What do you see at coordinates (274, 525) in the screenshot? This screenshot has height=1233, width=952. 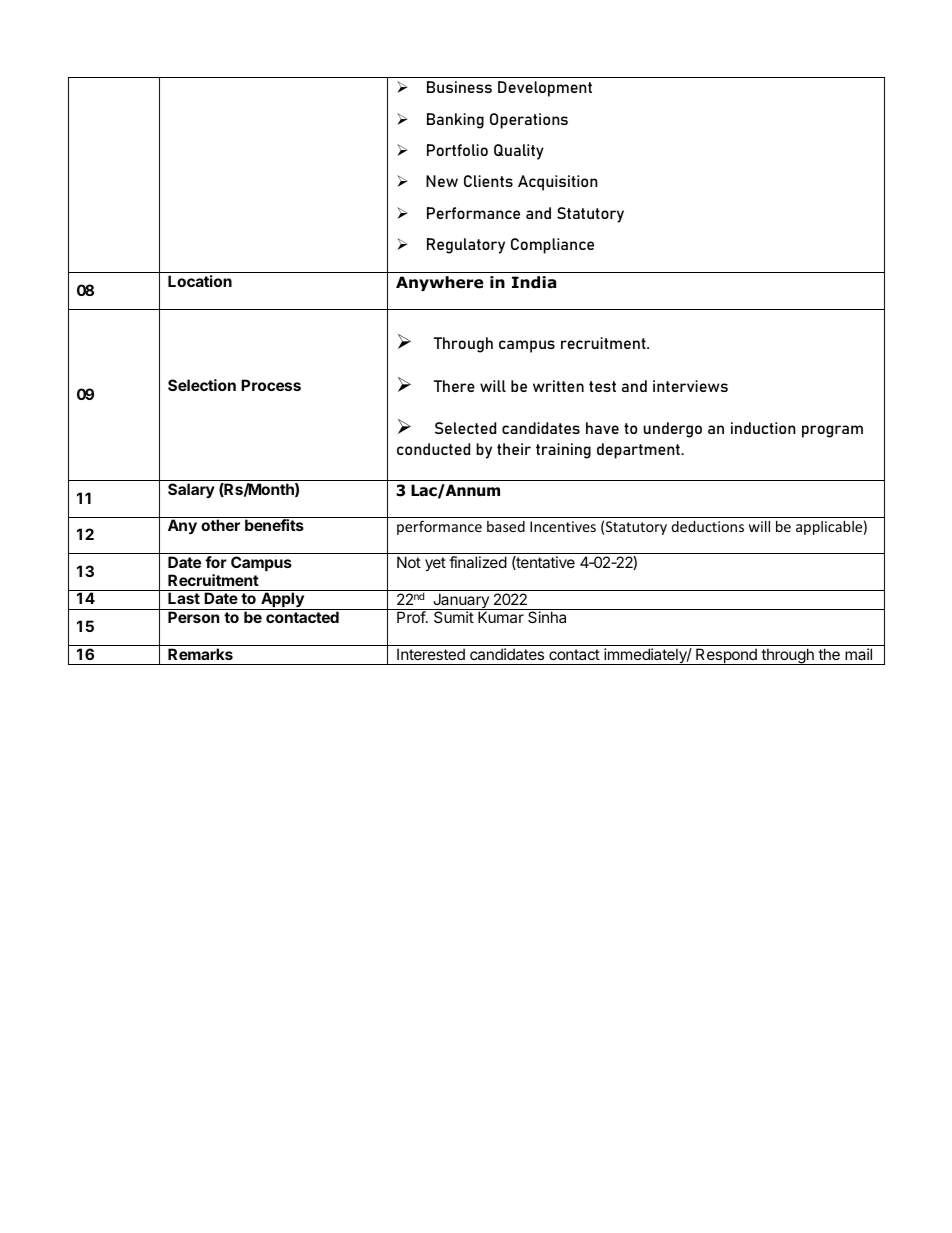 I see `benefits` at bounding box center [274, 525].
